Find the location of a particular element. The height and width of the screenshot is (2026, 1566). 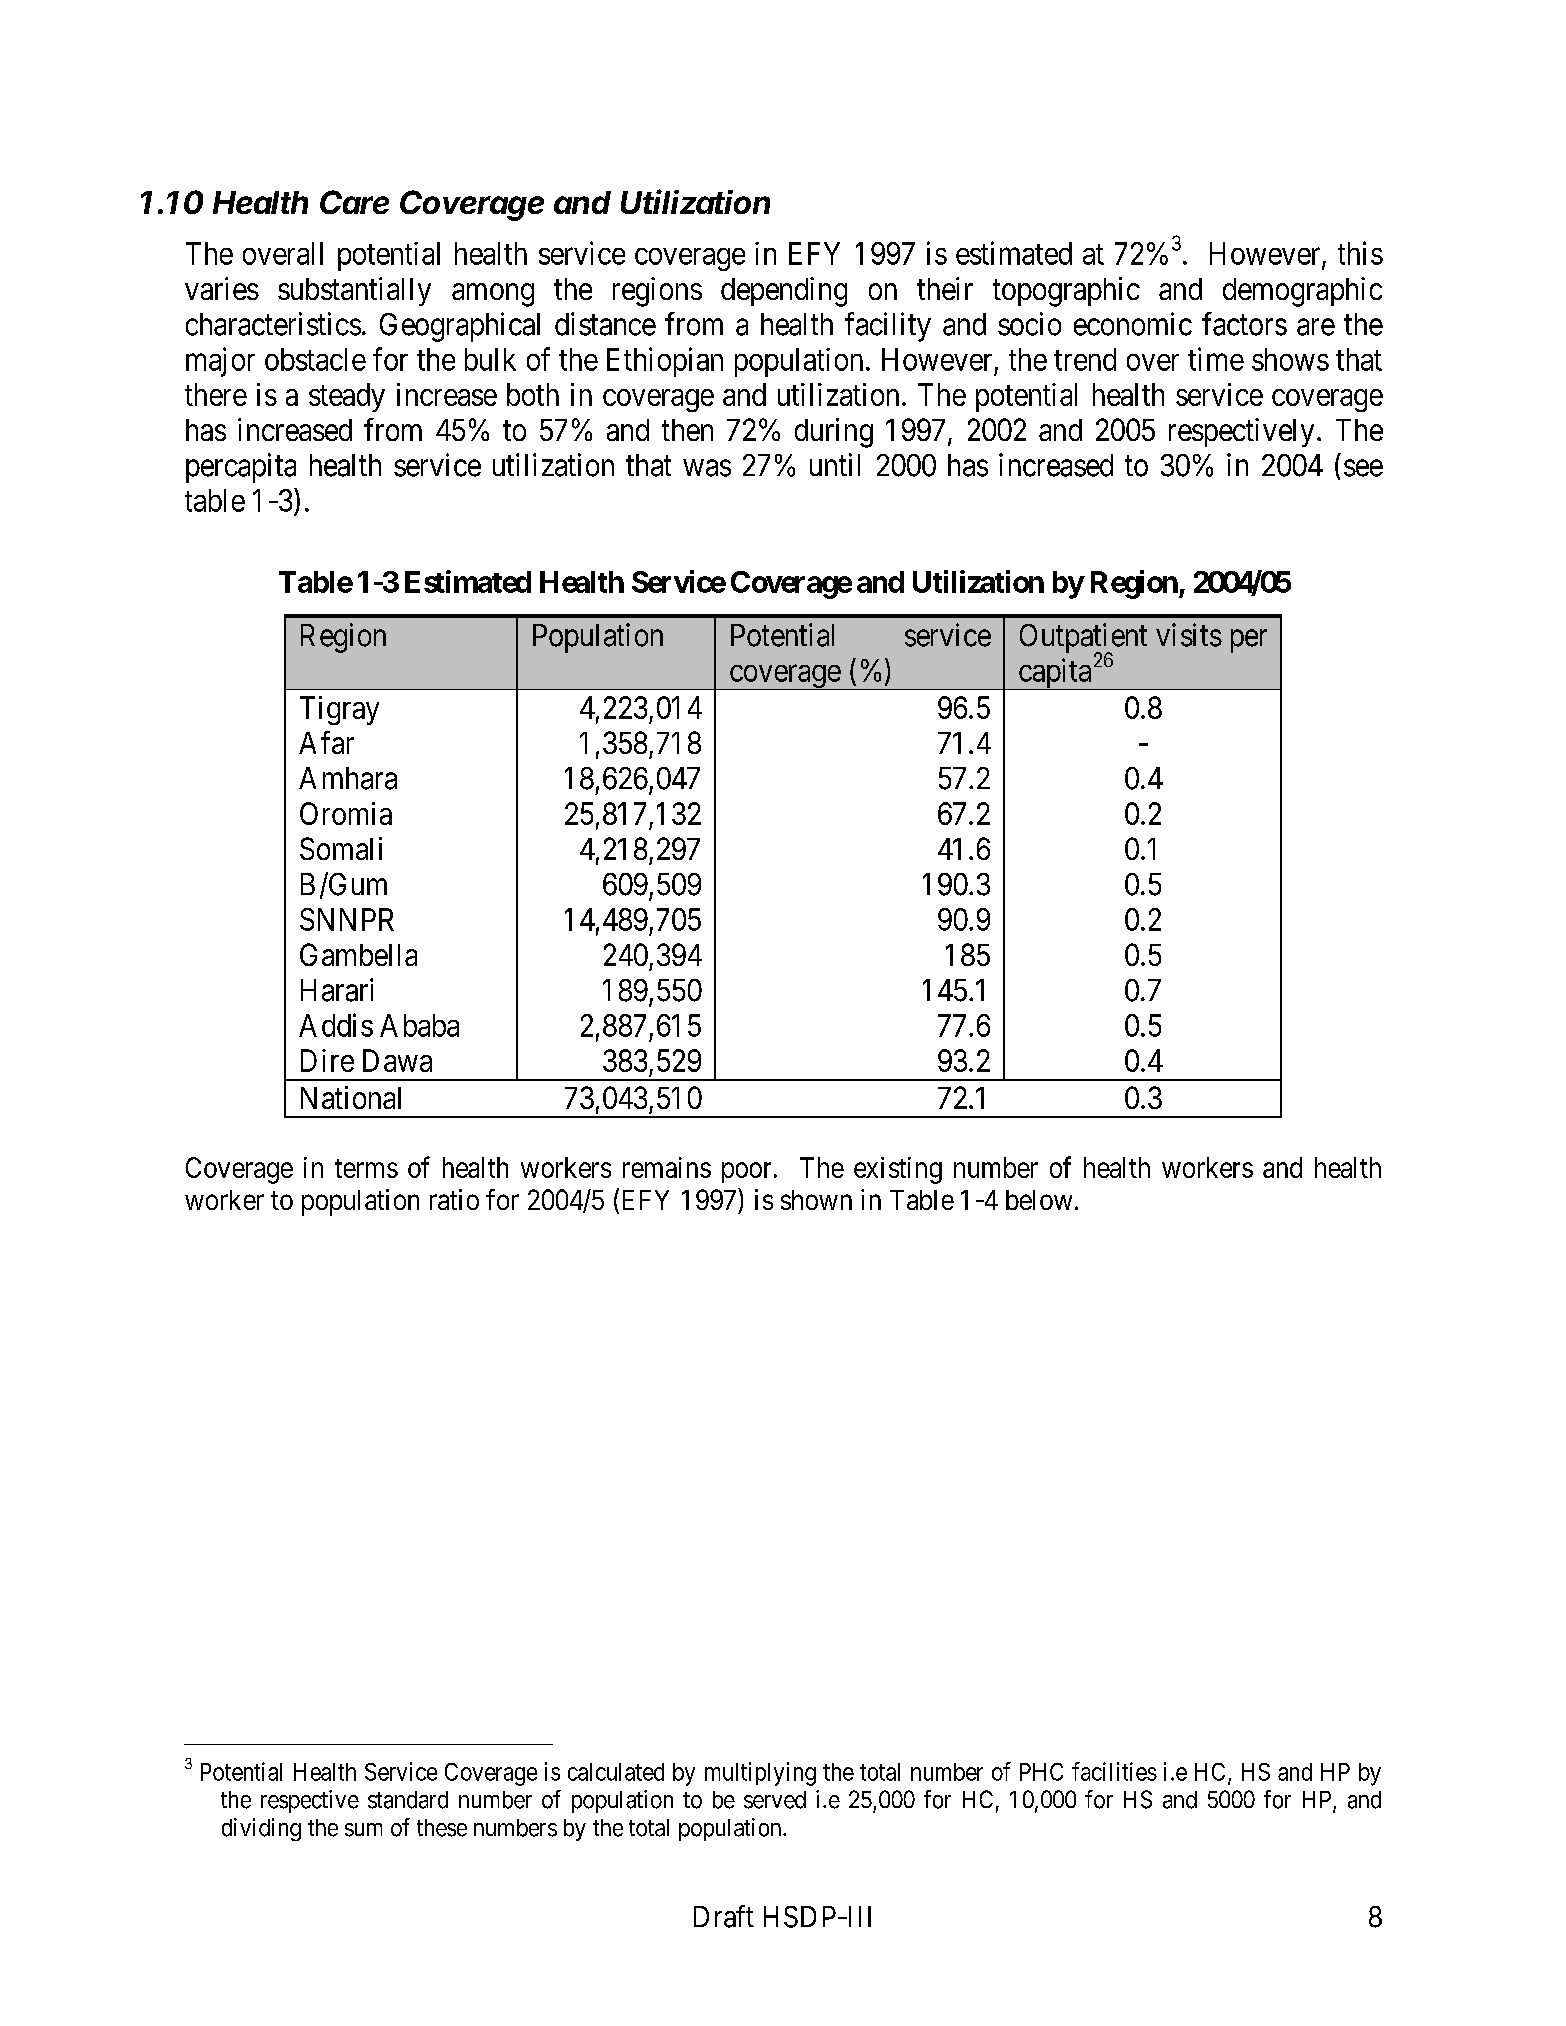

until is located at coordinates (835, 464).
